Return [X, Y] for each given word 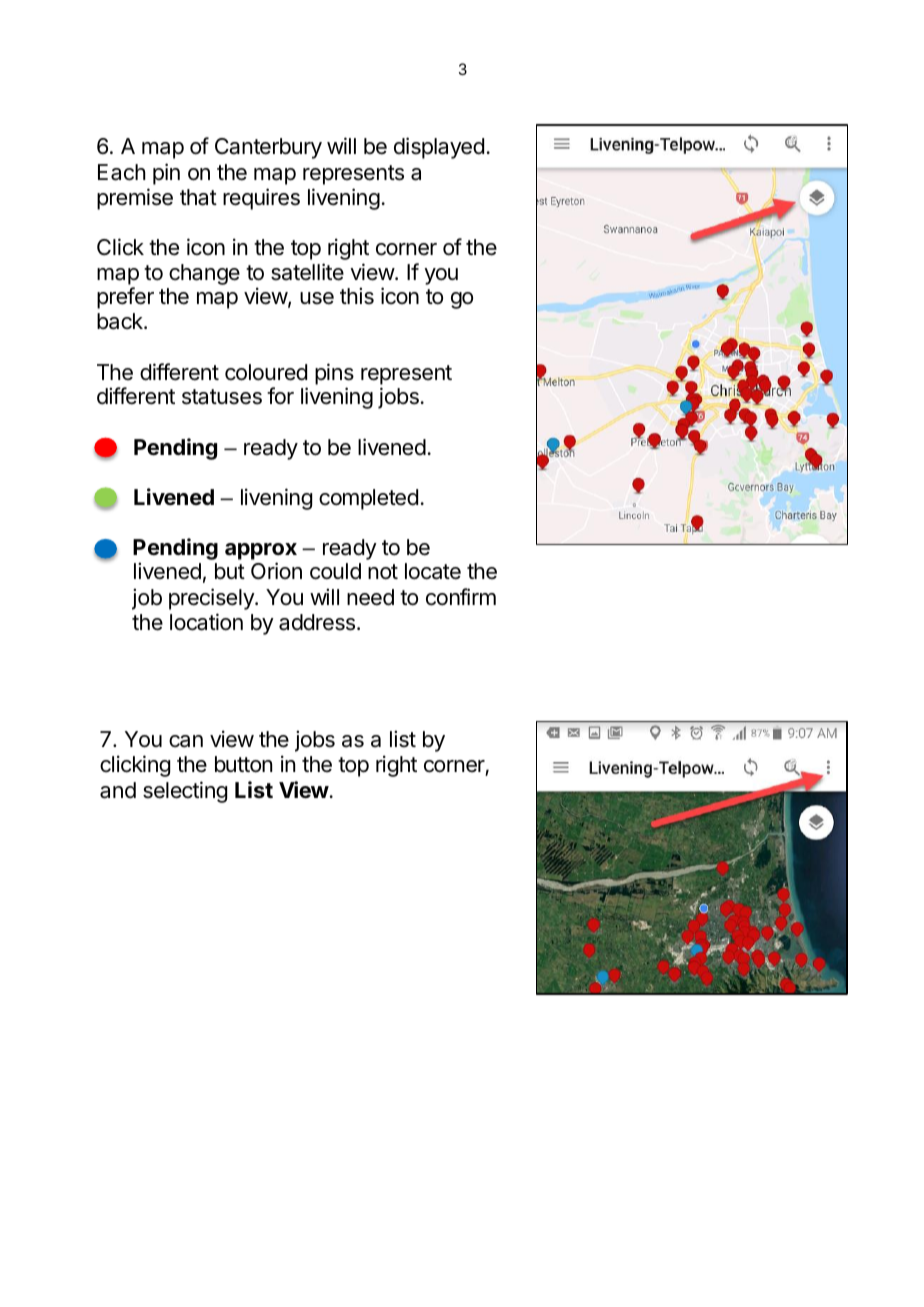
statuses [222, 397]
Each [122, 172]
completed [368, 499]
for [280, 396]
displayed [439, 148]
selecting [185, 792]
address [318, 622]
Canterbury [268, 148]
